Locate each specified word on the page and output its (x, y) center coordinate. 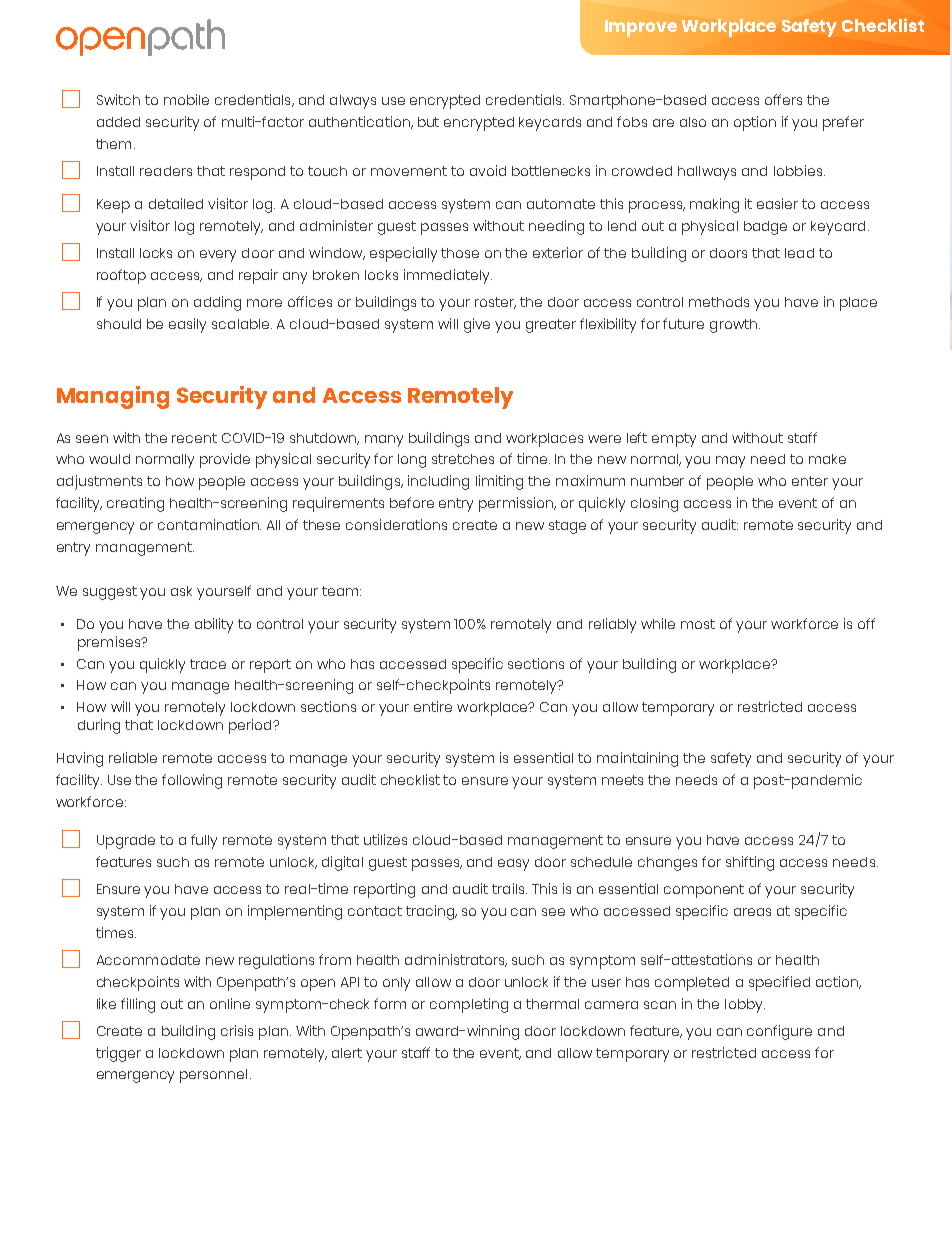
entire (433, 706)
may (730, 462)
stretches (463, 459)
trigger (118, 1054)
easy (513, 865)
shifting (750, 863)
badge (765, 228)
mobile (186, 99)
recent (194, 438)
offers (783, 99)
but (428, 122)
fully (204, 841)
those (460, 253)
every (218, 256)
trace (208, 664)
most (698, 624)
